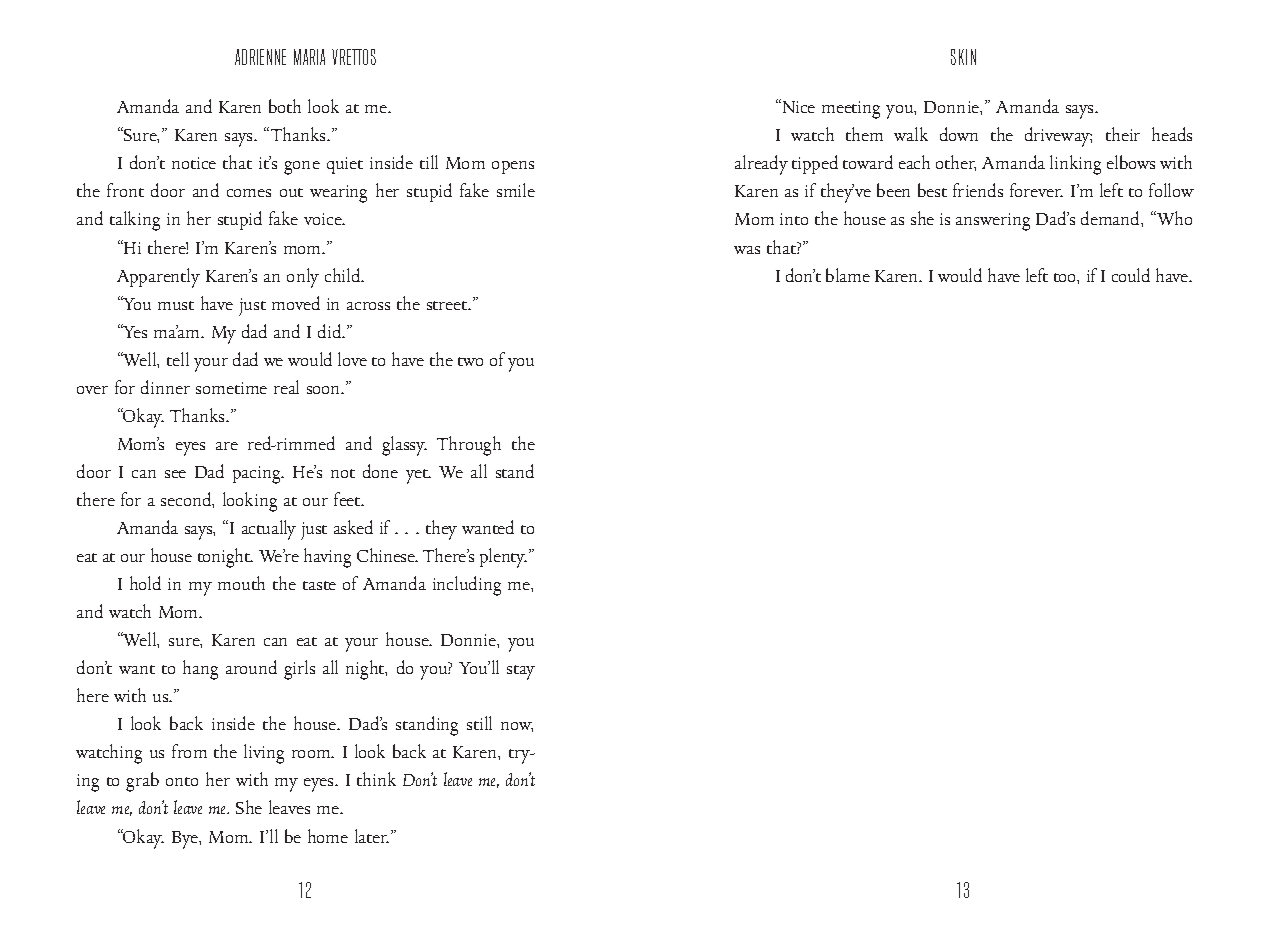 Image resolution: width=1270 pixels, height=952 pixels. I want to click on two, so click(470, 361).
